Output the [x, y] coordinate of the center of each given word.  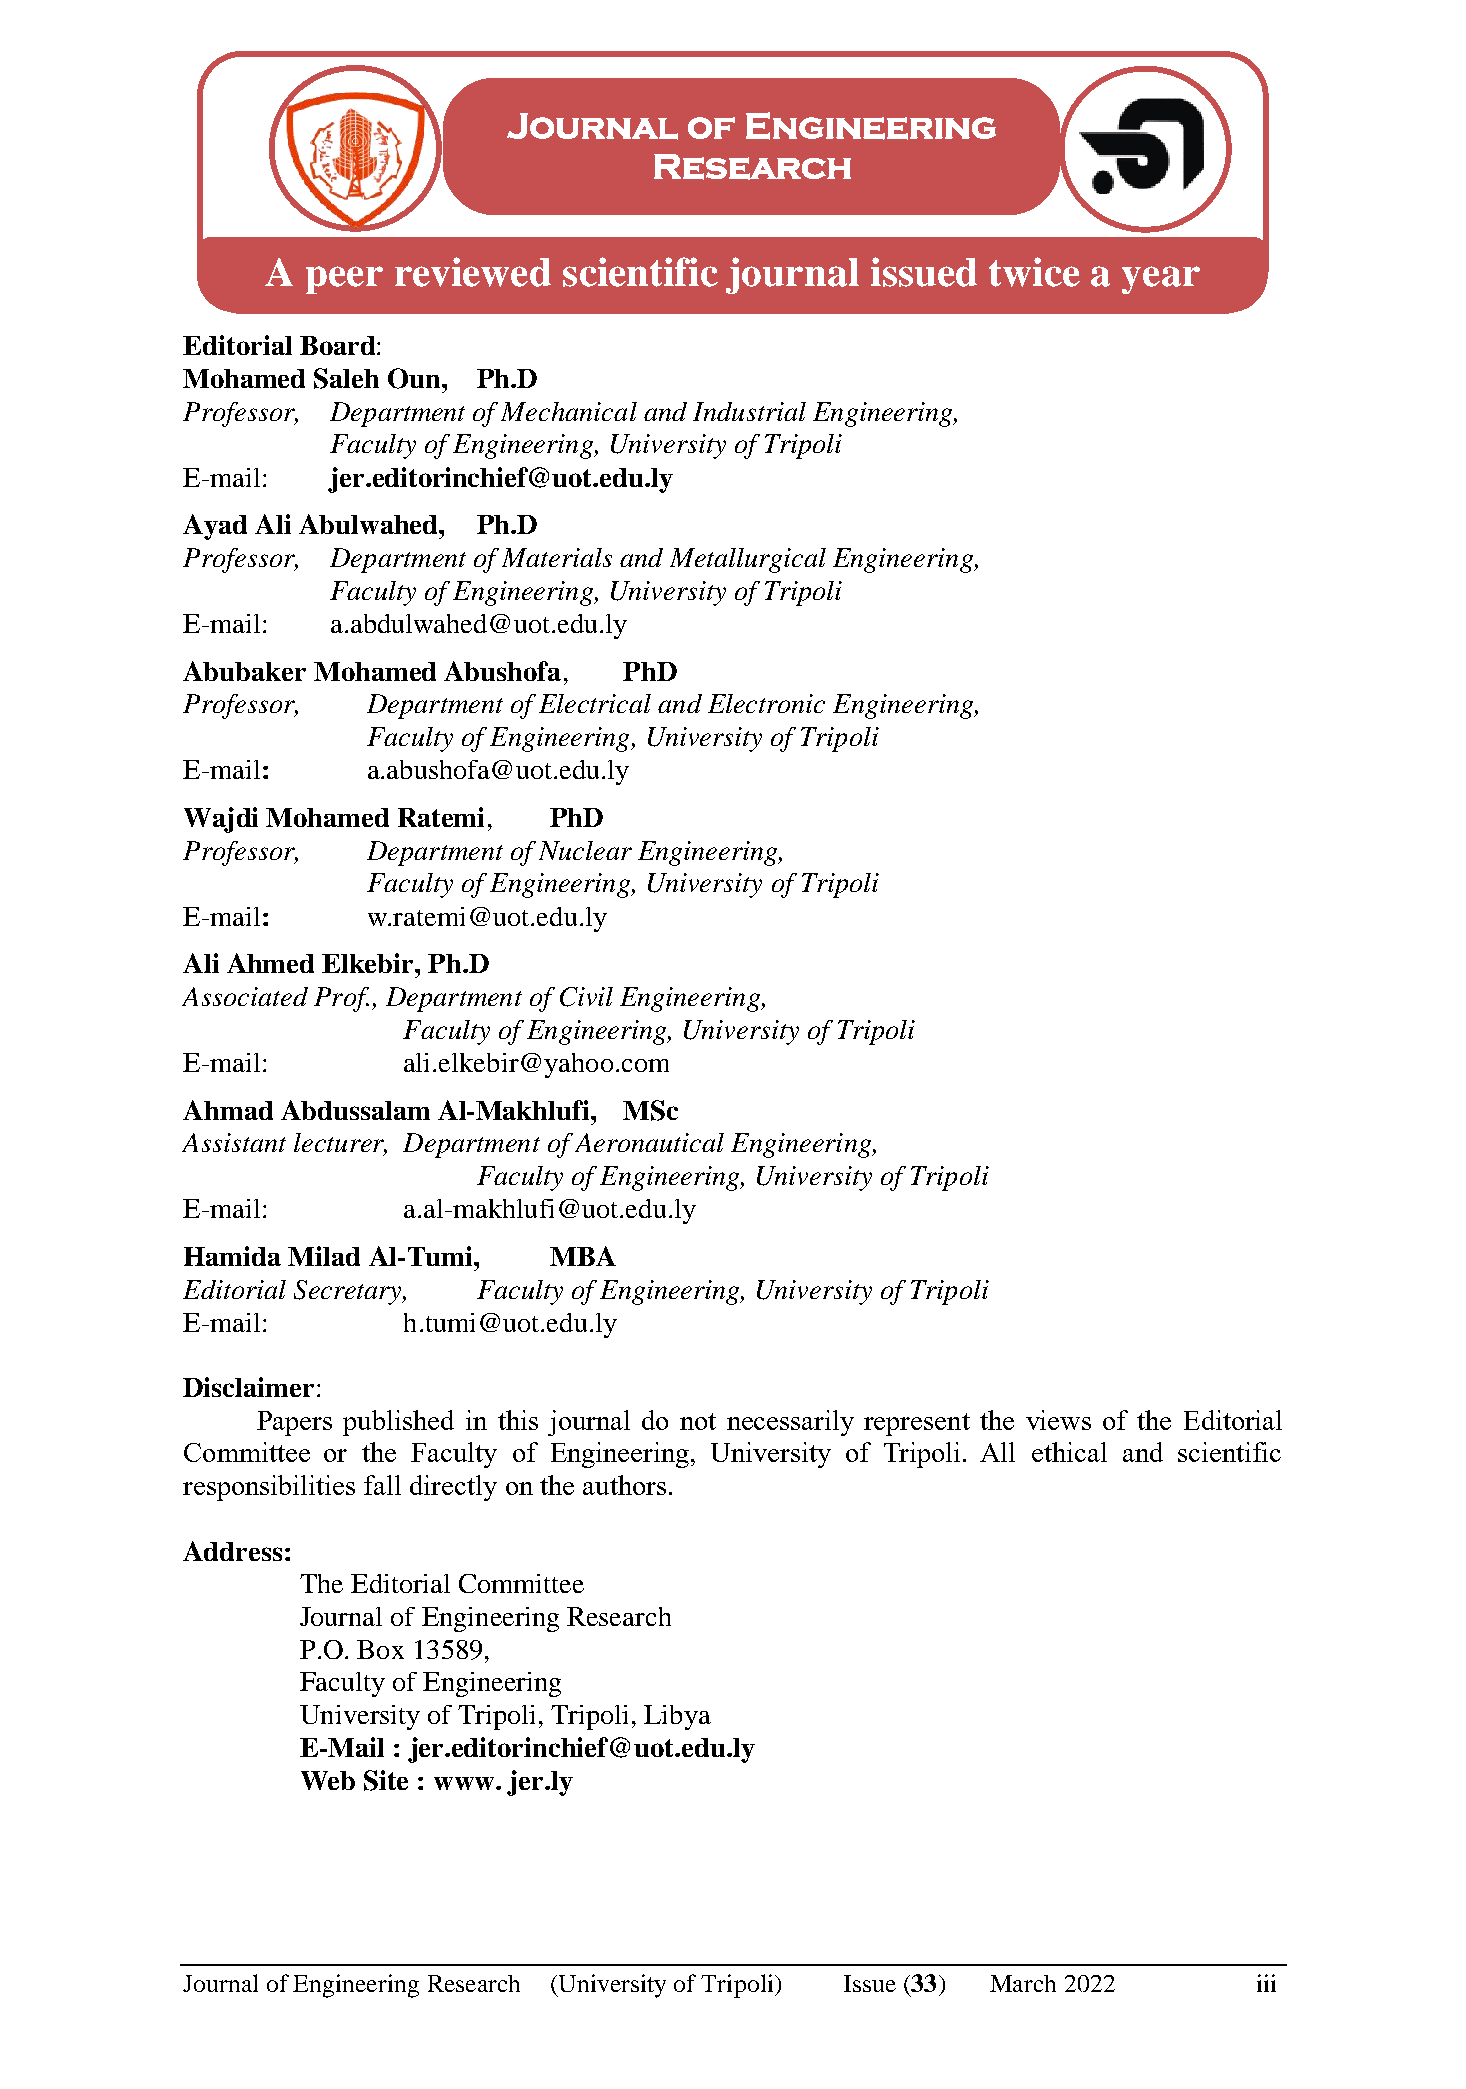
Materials [557, 557]
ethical [1069, 1452]
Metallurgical [748, 560]
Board [339, 345]
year [1161, 280]
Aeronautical [649, 1142]
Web [328, 1780]
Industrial [749, 411]
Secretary [349, 1292]
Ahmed [270, 963]
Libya [677, 1717]
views [1058, 1420]
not [698, 1421]
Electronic [766, 703]
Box [380, 1649]
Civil [586, 997]
